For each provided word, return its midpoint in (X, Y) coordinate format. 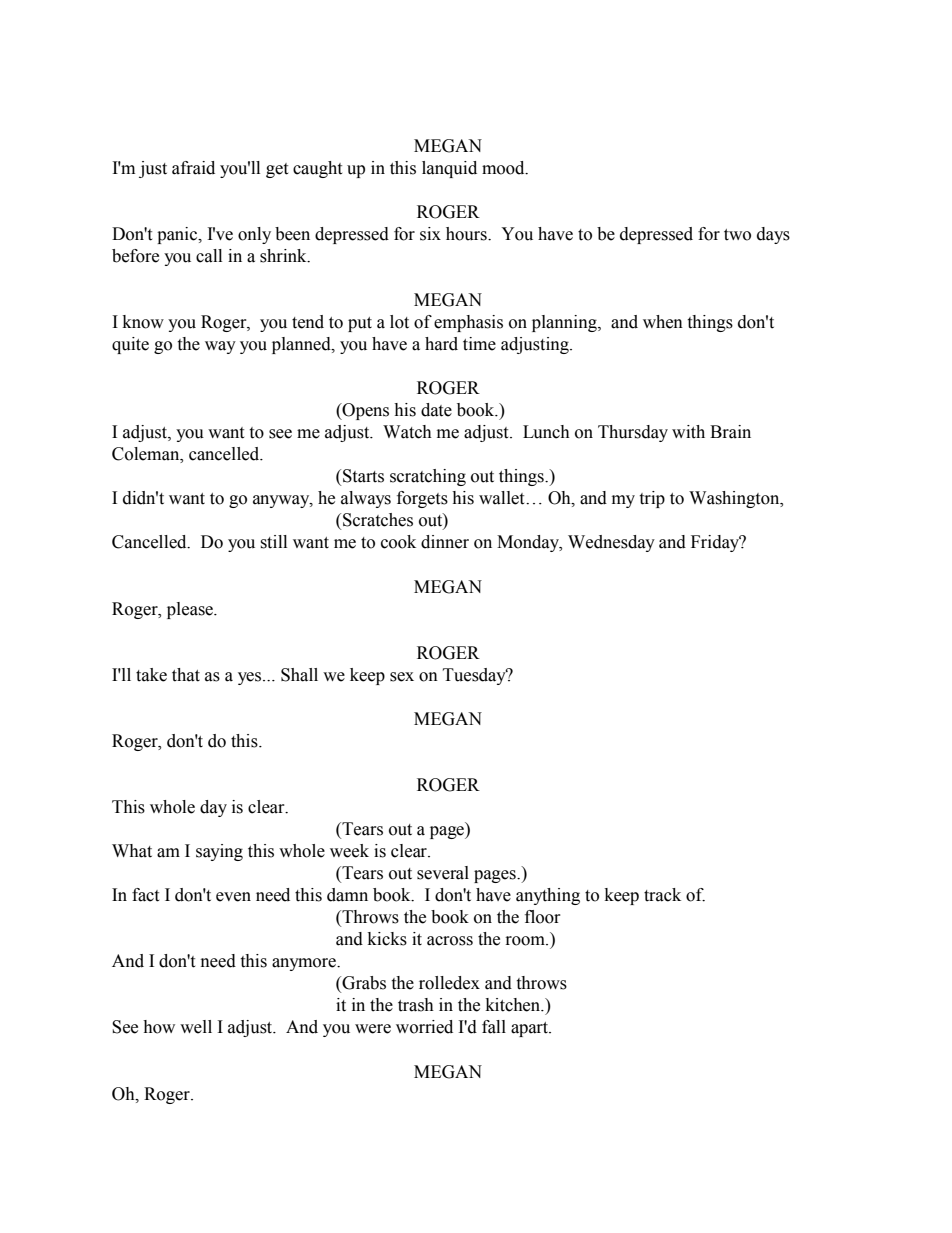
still (273, 542)
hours (467, 234)
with (688, 432)
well (196, 1027)
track (662, 895)
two (737, 235)
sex (402, 677)
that (186, 675)
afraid (193, 168)
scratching (428, 477)
